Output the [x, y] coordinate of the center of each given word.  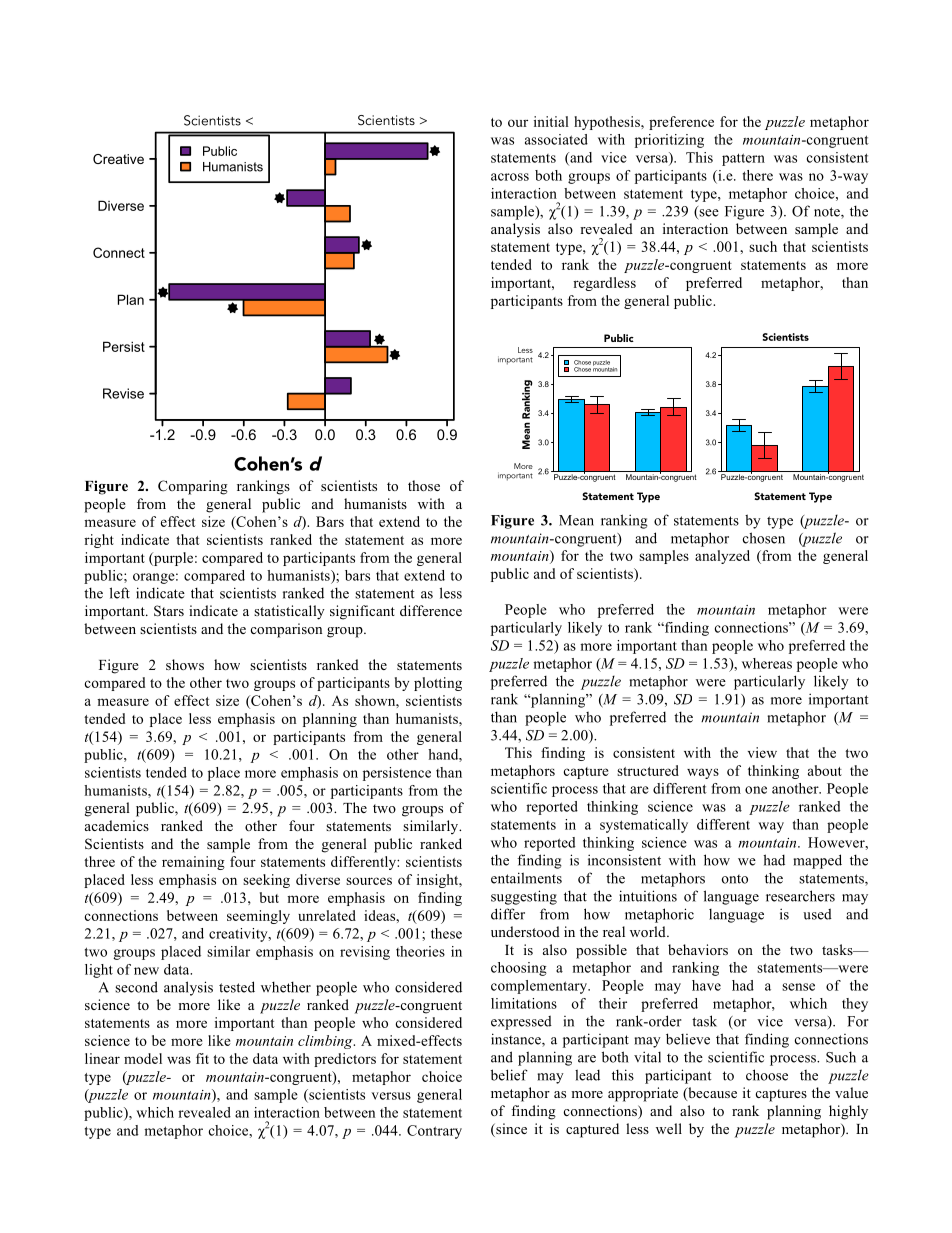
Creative [118, 159]
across [510, 177]
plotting [438, 684]
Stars [169, 611]
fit [202, 1058]
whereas [767, 663]
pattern [743, 159]
